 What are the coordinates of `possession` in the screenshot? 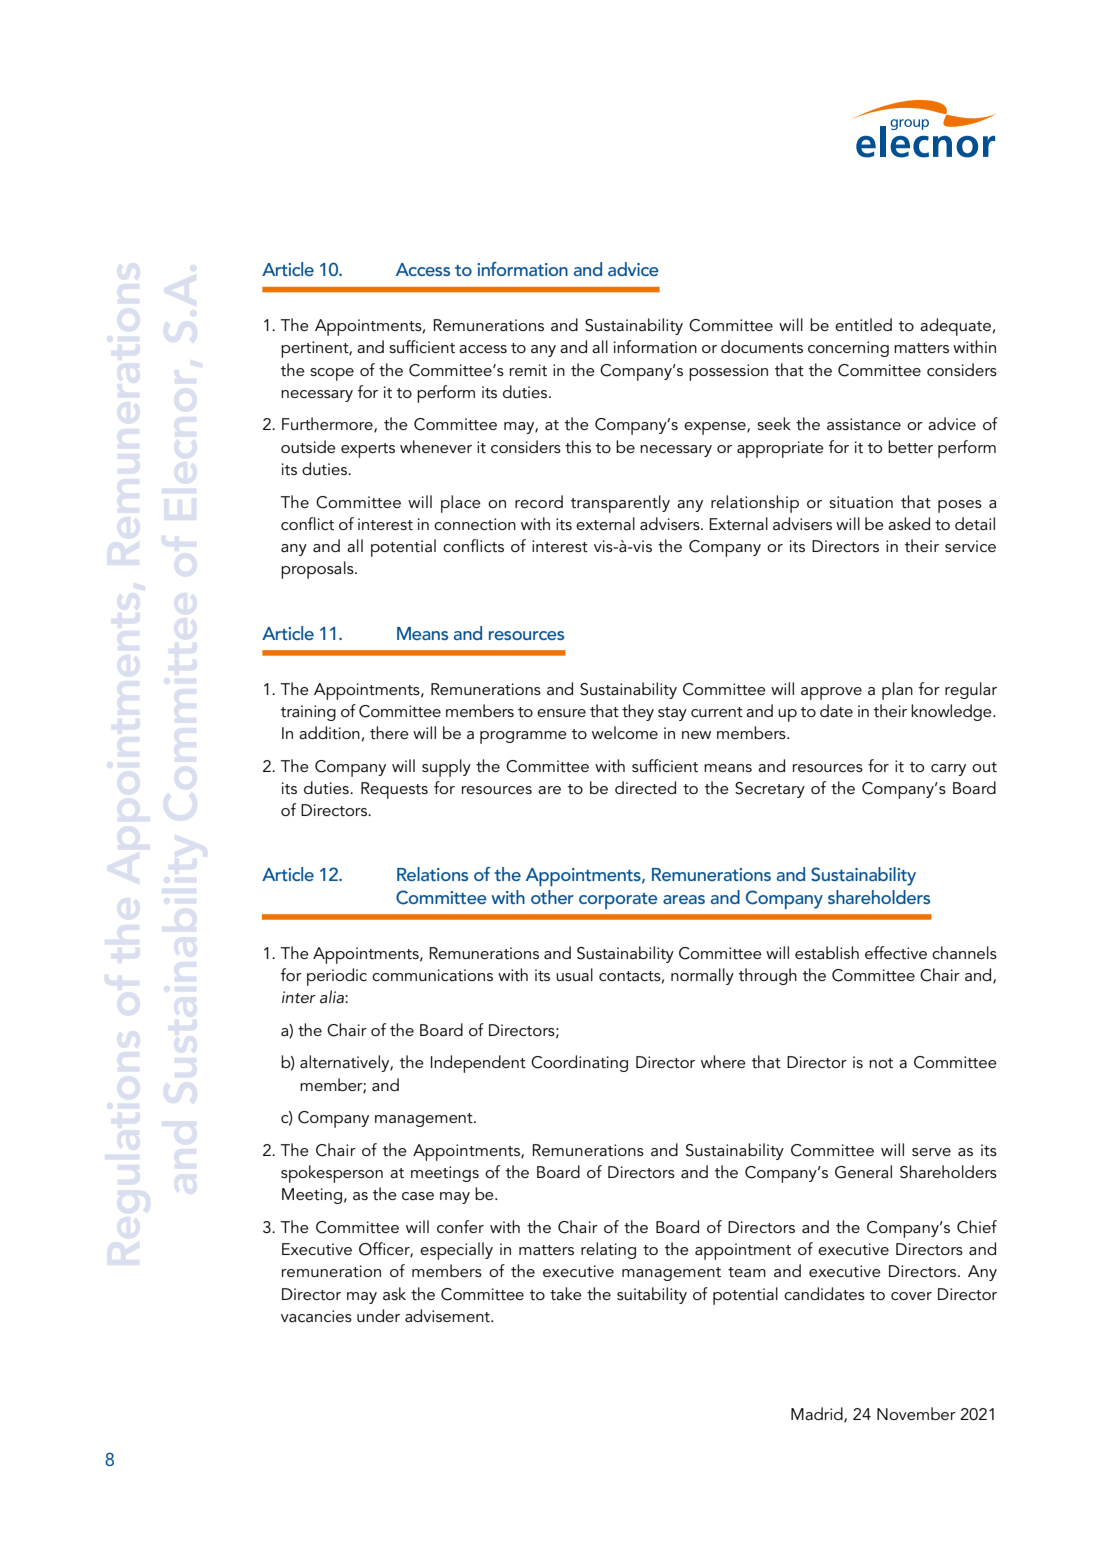 It's located at (728, 372).
